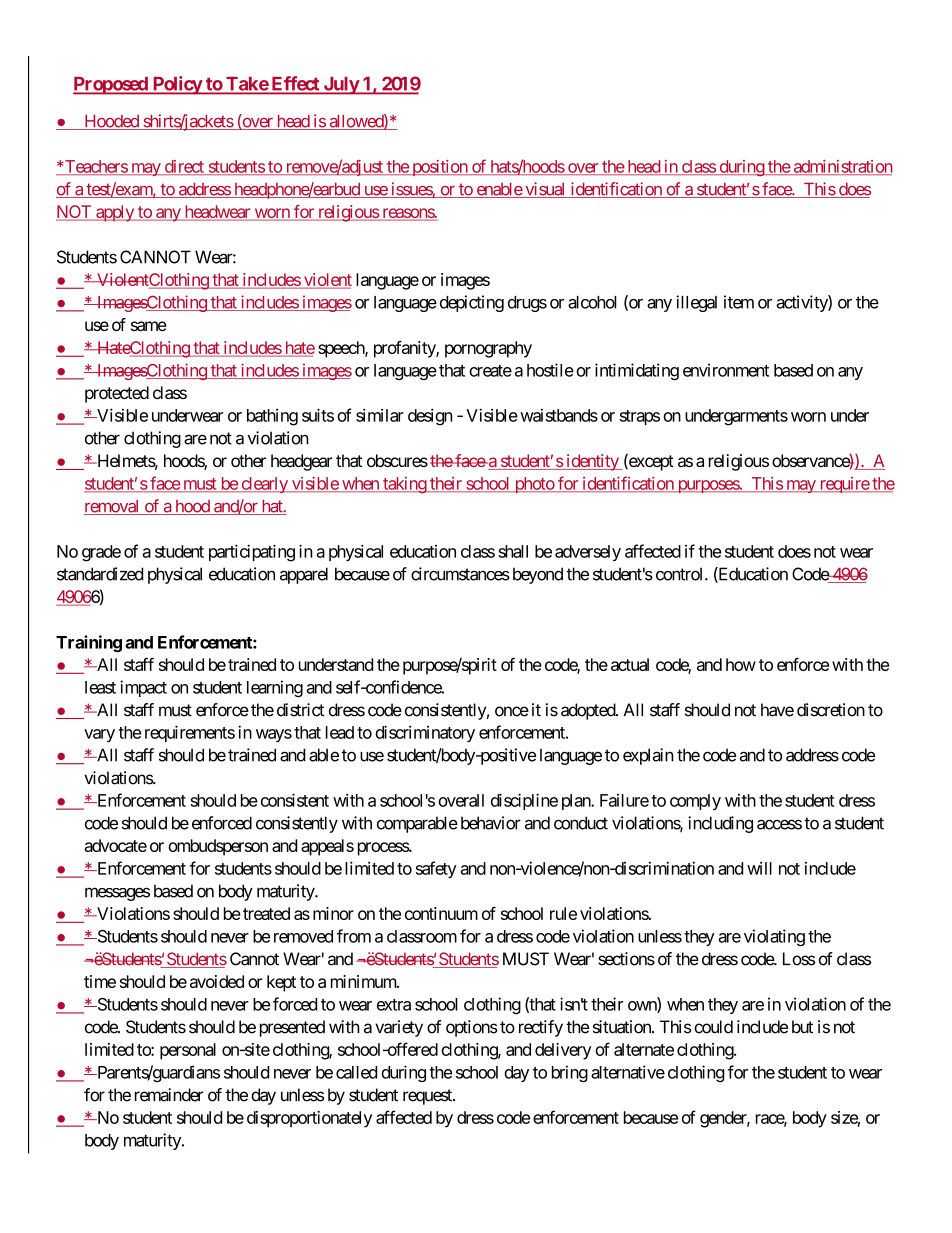 This page has height=1233, width=952. What do you see at coordinates (439, 168) in the page?
I see `position` at bounding box center [439, 168].
